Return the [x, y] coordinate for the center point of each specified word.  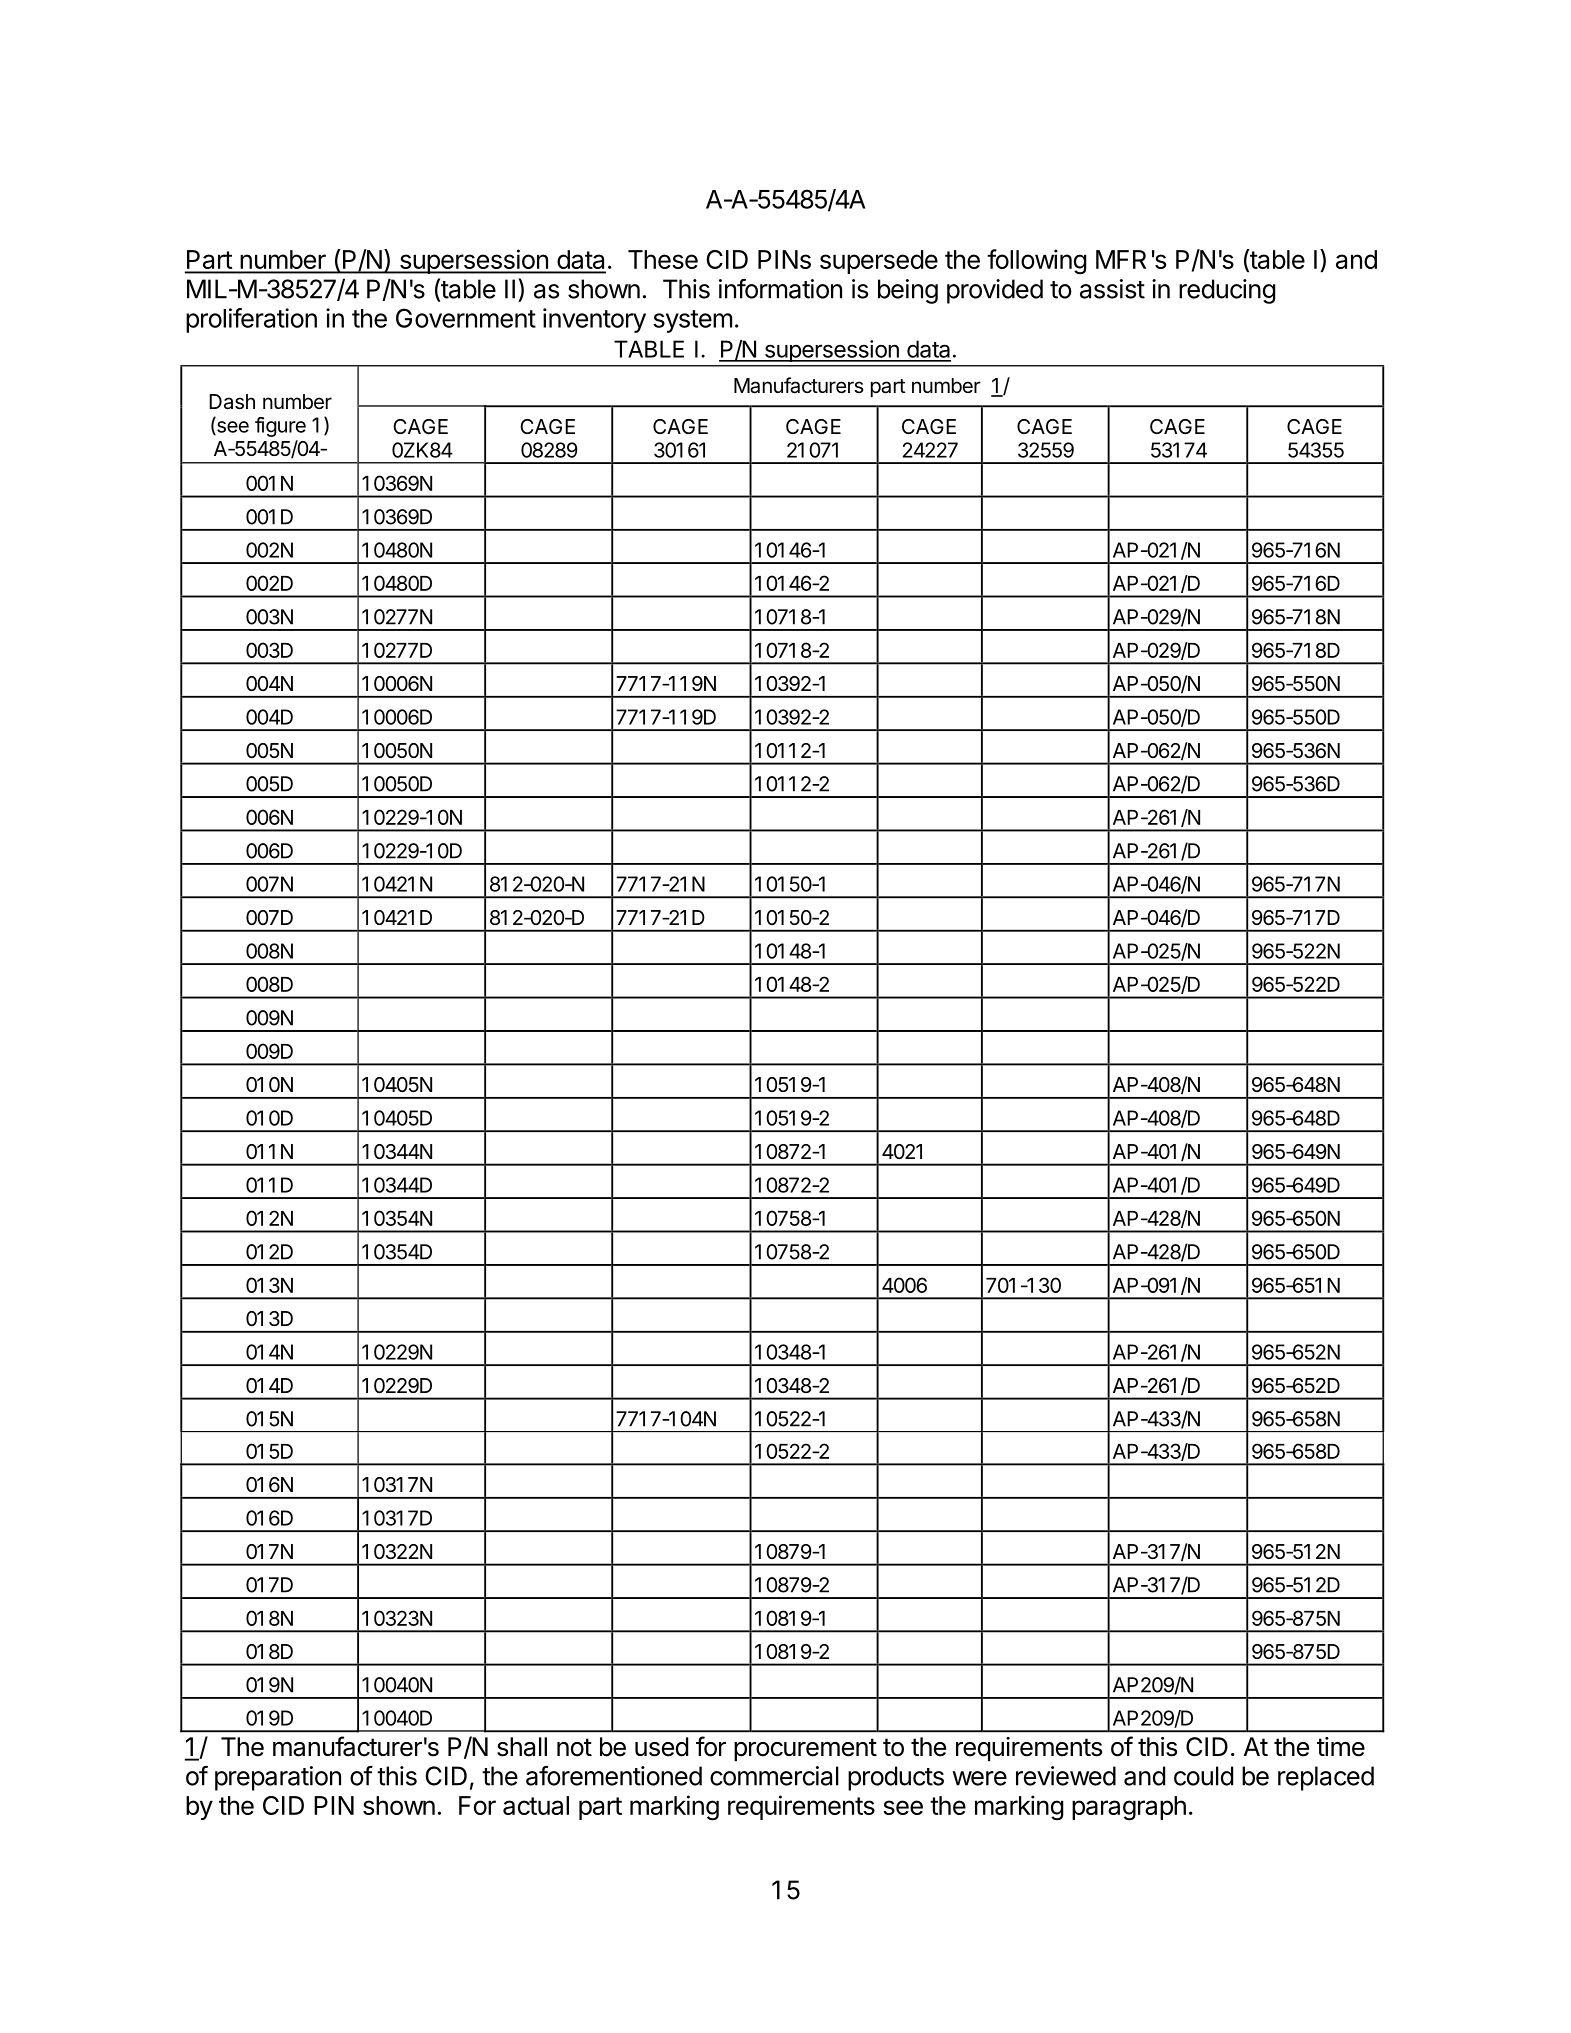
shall [522, 1747]
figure [280, 427]
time [1341, 1747]
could [1203, 1776]
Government [466, 318]
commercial [774, 1776]
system [692, 321]
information [780, 289]
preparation [278, 1778]
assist [1112, 289]
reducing [1227, 291]
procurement [805, 1750]
